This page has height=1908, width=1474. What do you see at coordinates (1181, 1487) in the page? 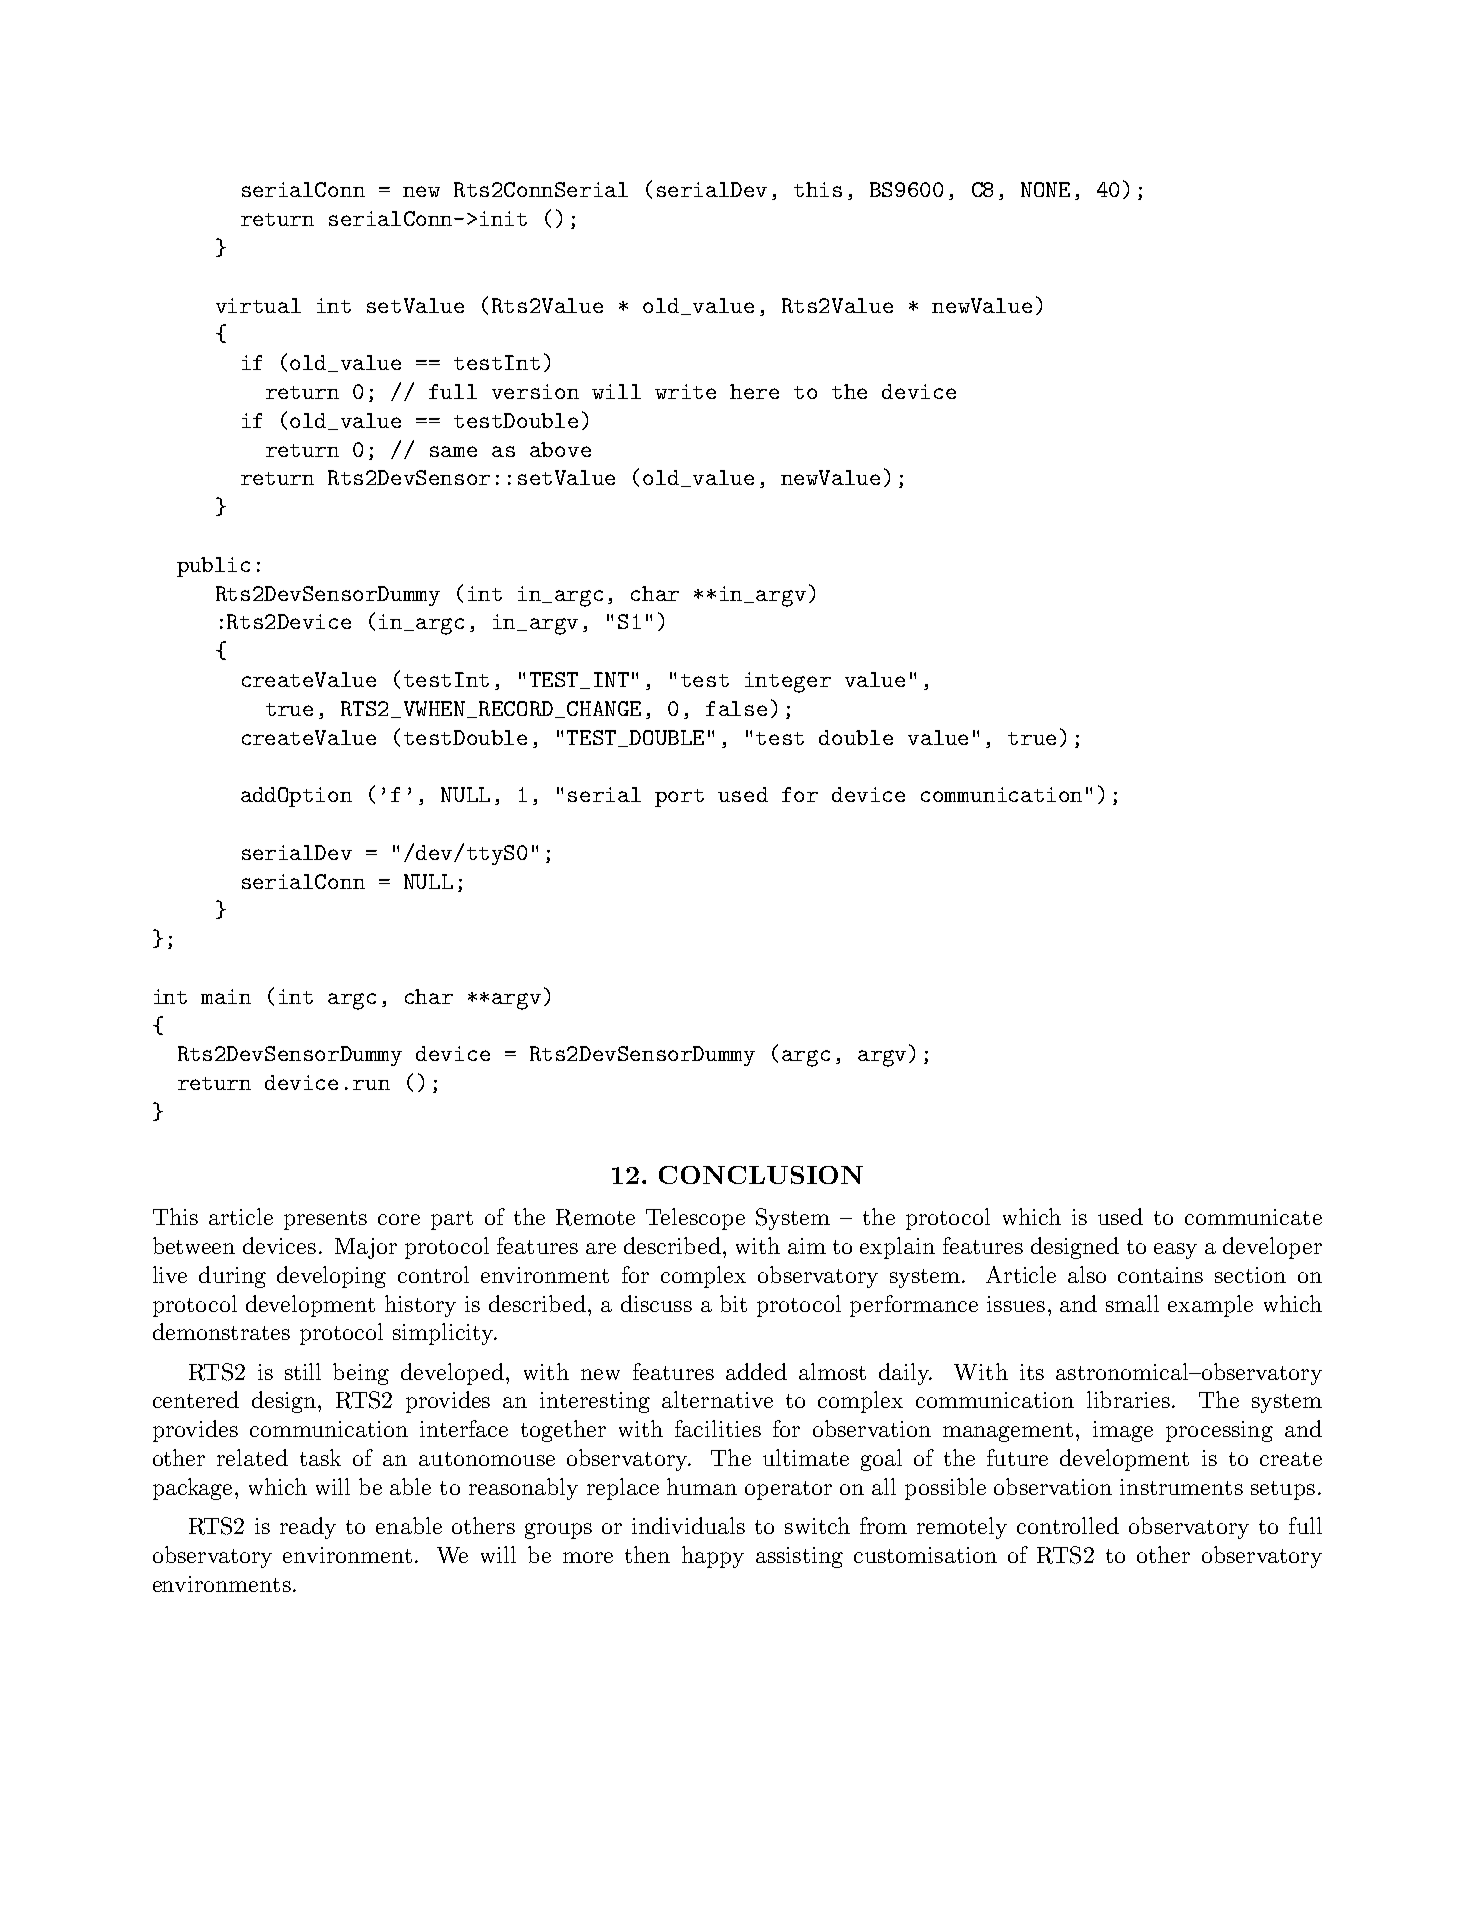
I see `instruments` at bounding box center [1181, 1487].
